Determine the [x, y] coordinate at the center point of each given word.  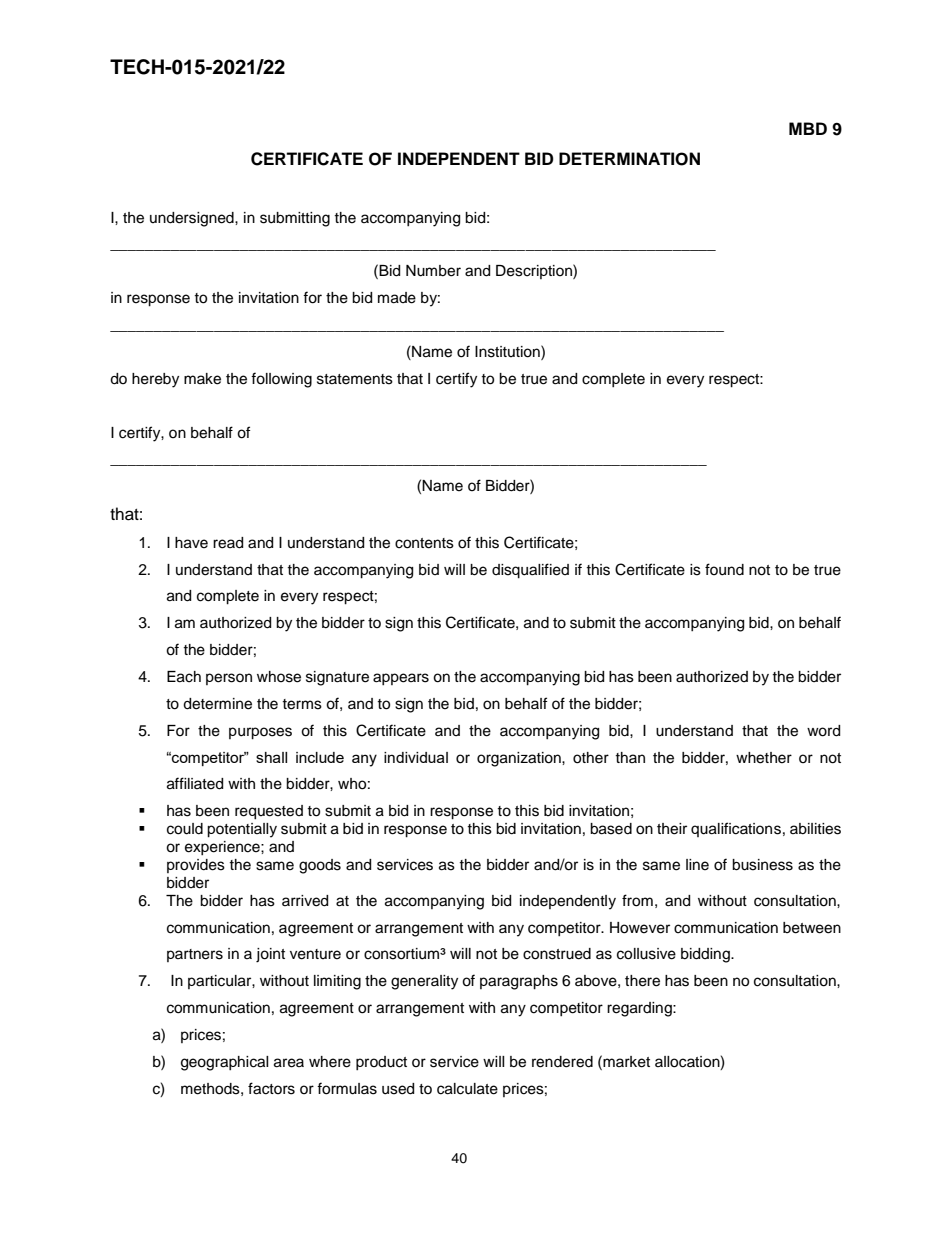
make [202, 379]
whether [764, 758]
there [642, 981]
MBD [808, 128]
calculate [467, 1089]
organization [520, 759]
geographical [225, 1063]
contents [424, 543]
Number [433, 271]
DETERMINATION [629, 159]
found [724, 569]
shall [271, 757]
